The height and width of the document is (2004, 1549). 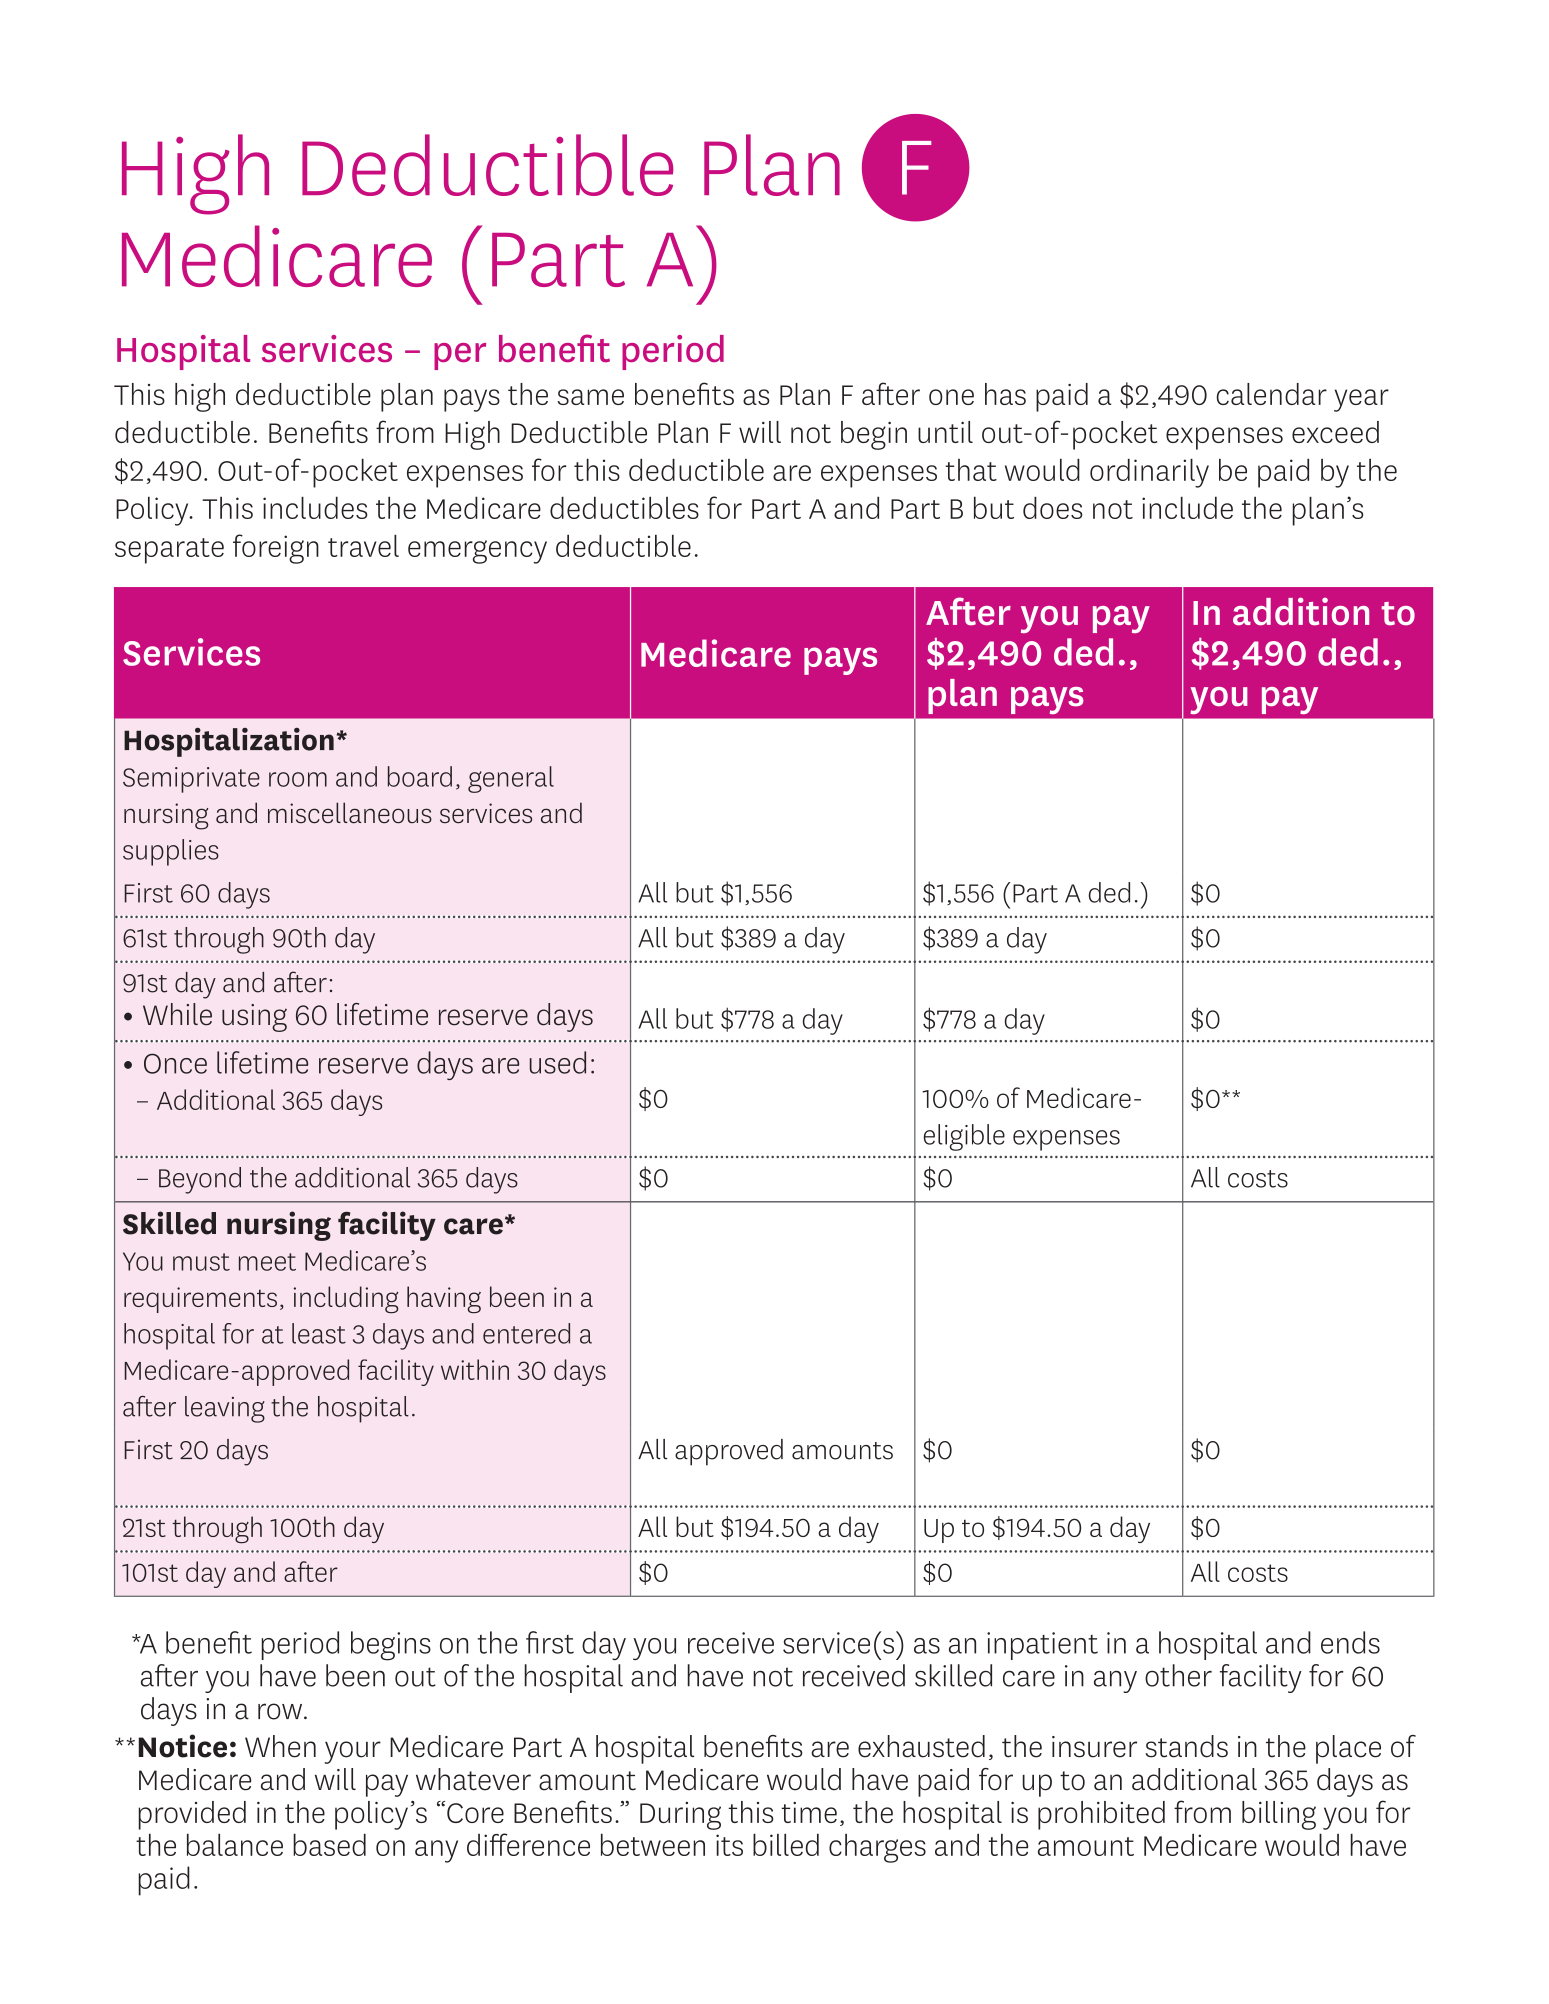 What do you see at coordinates (1279, 1815) in the document?
I see `billing` at bounding box center [1279, 1815].
